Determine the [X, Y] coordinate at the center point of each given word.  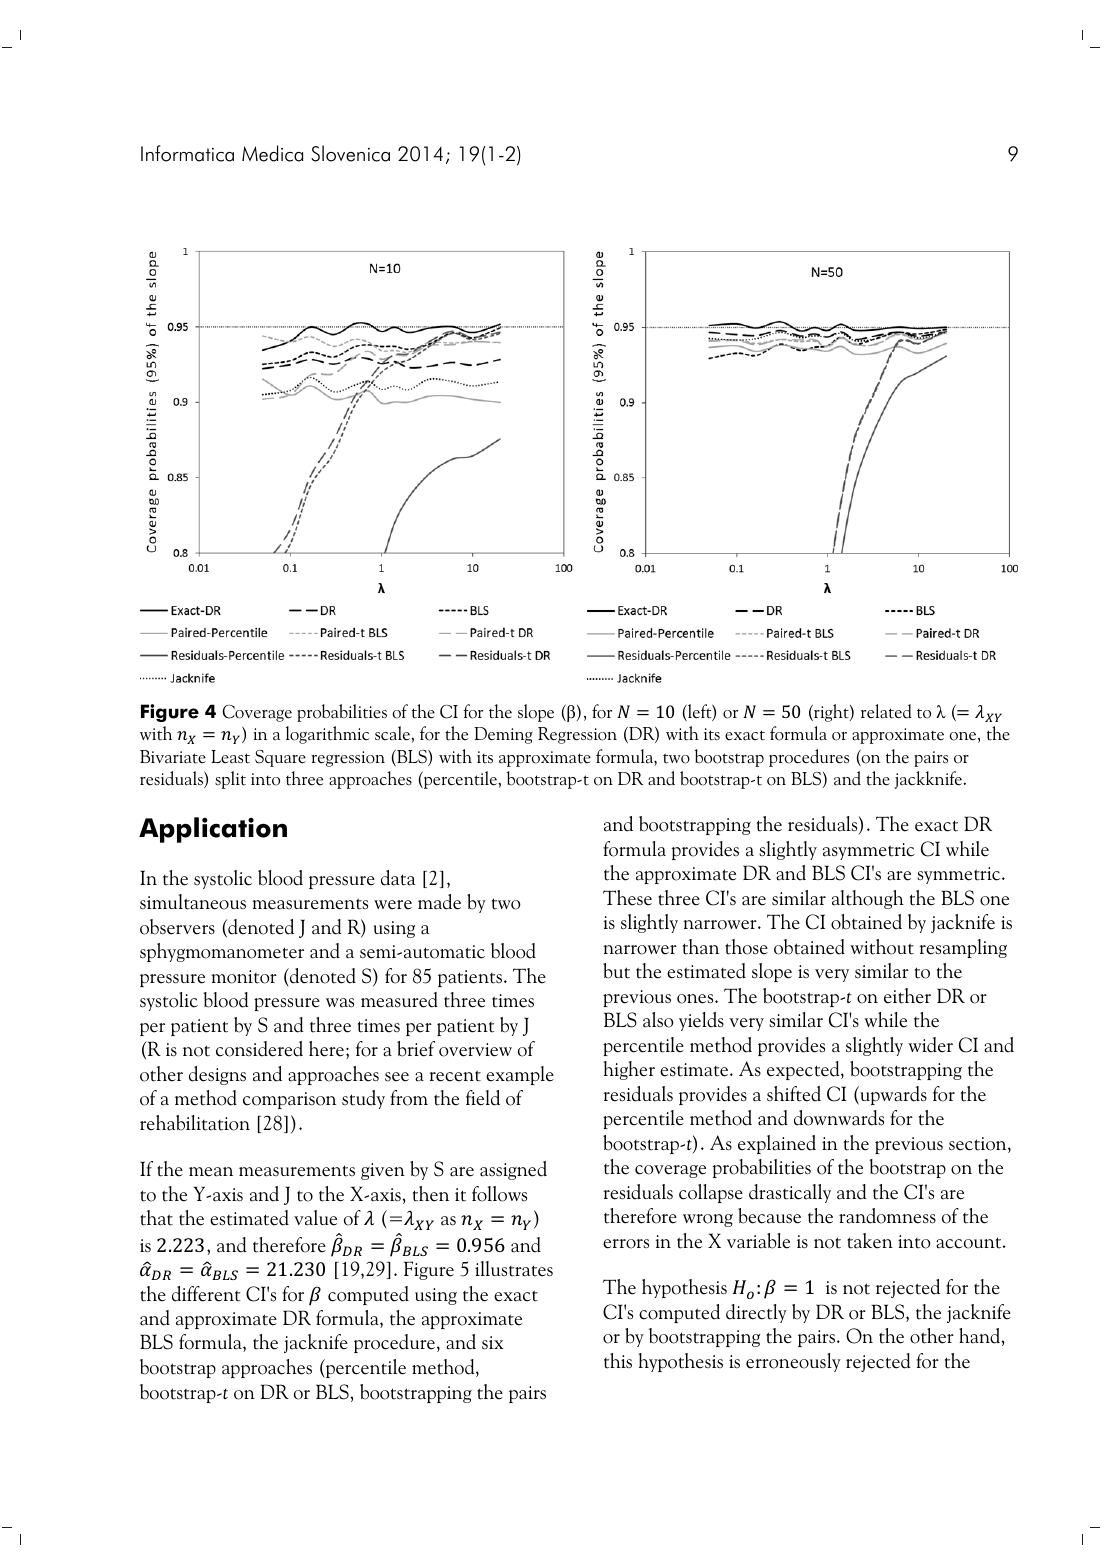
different [206, 1294]
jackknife [930, 780]
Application [213, 830]
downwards [839, 1118]
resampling [963, 948]
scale [393, 733]
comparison [289, 1100]
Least [230, 757]
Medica [272, 153]
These [627, 898]
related [886, 711]
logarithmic [328, 735]
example [520, 1075]
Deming [503, 735]
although [868, 899]
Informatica [187, 153]
